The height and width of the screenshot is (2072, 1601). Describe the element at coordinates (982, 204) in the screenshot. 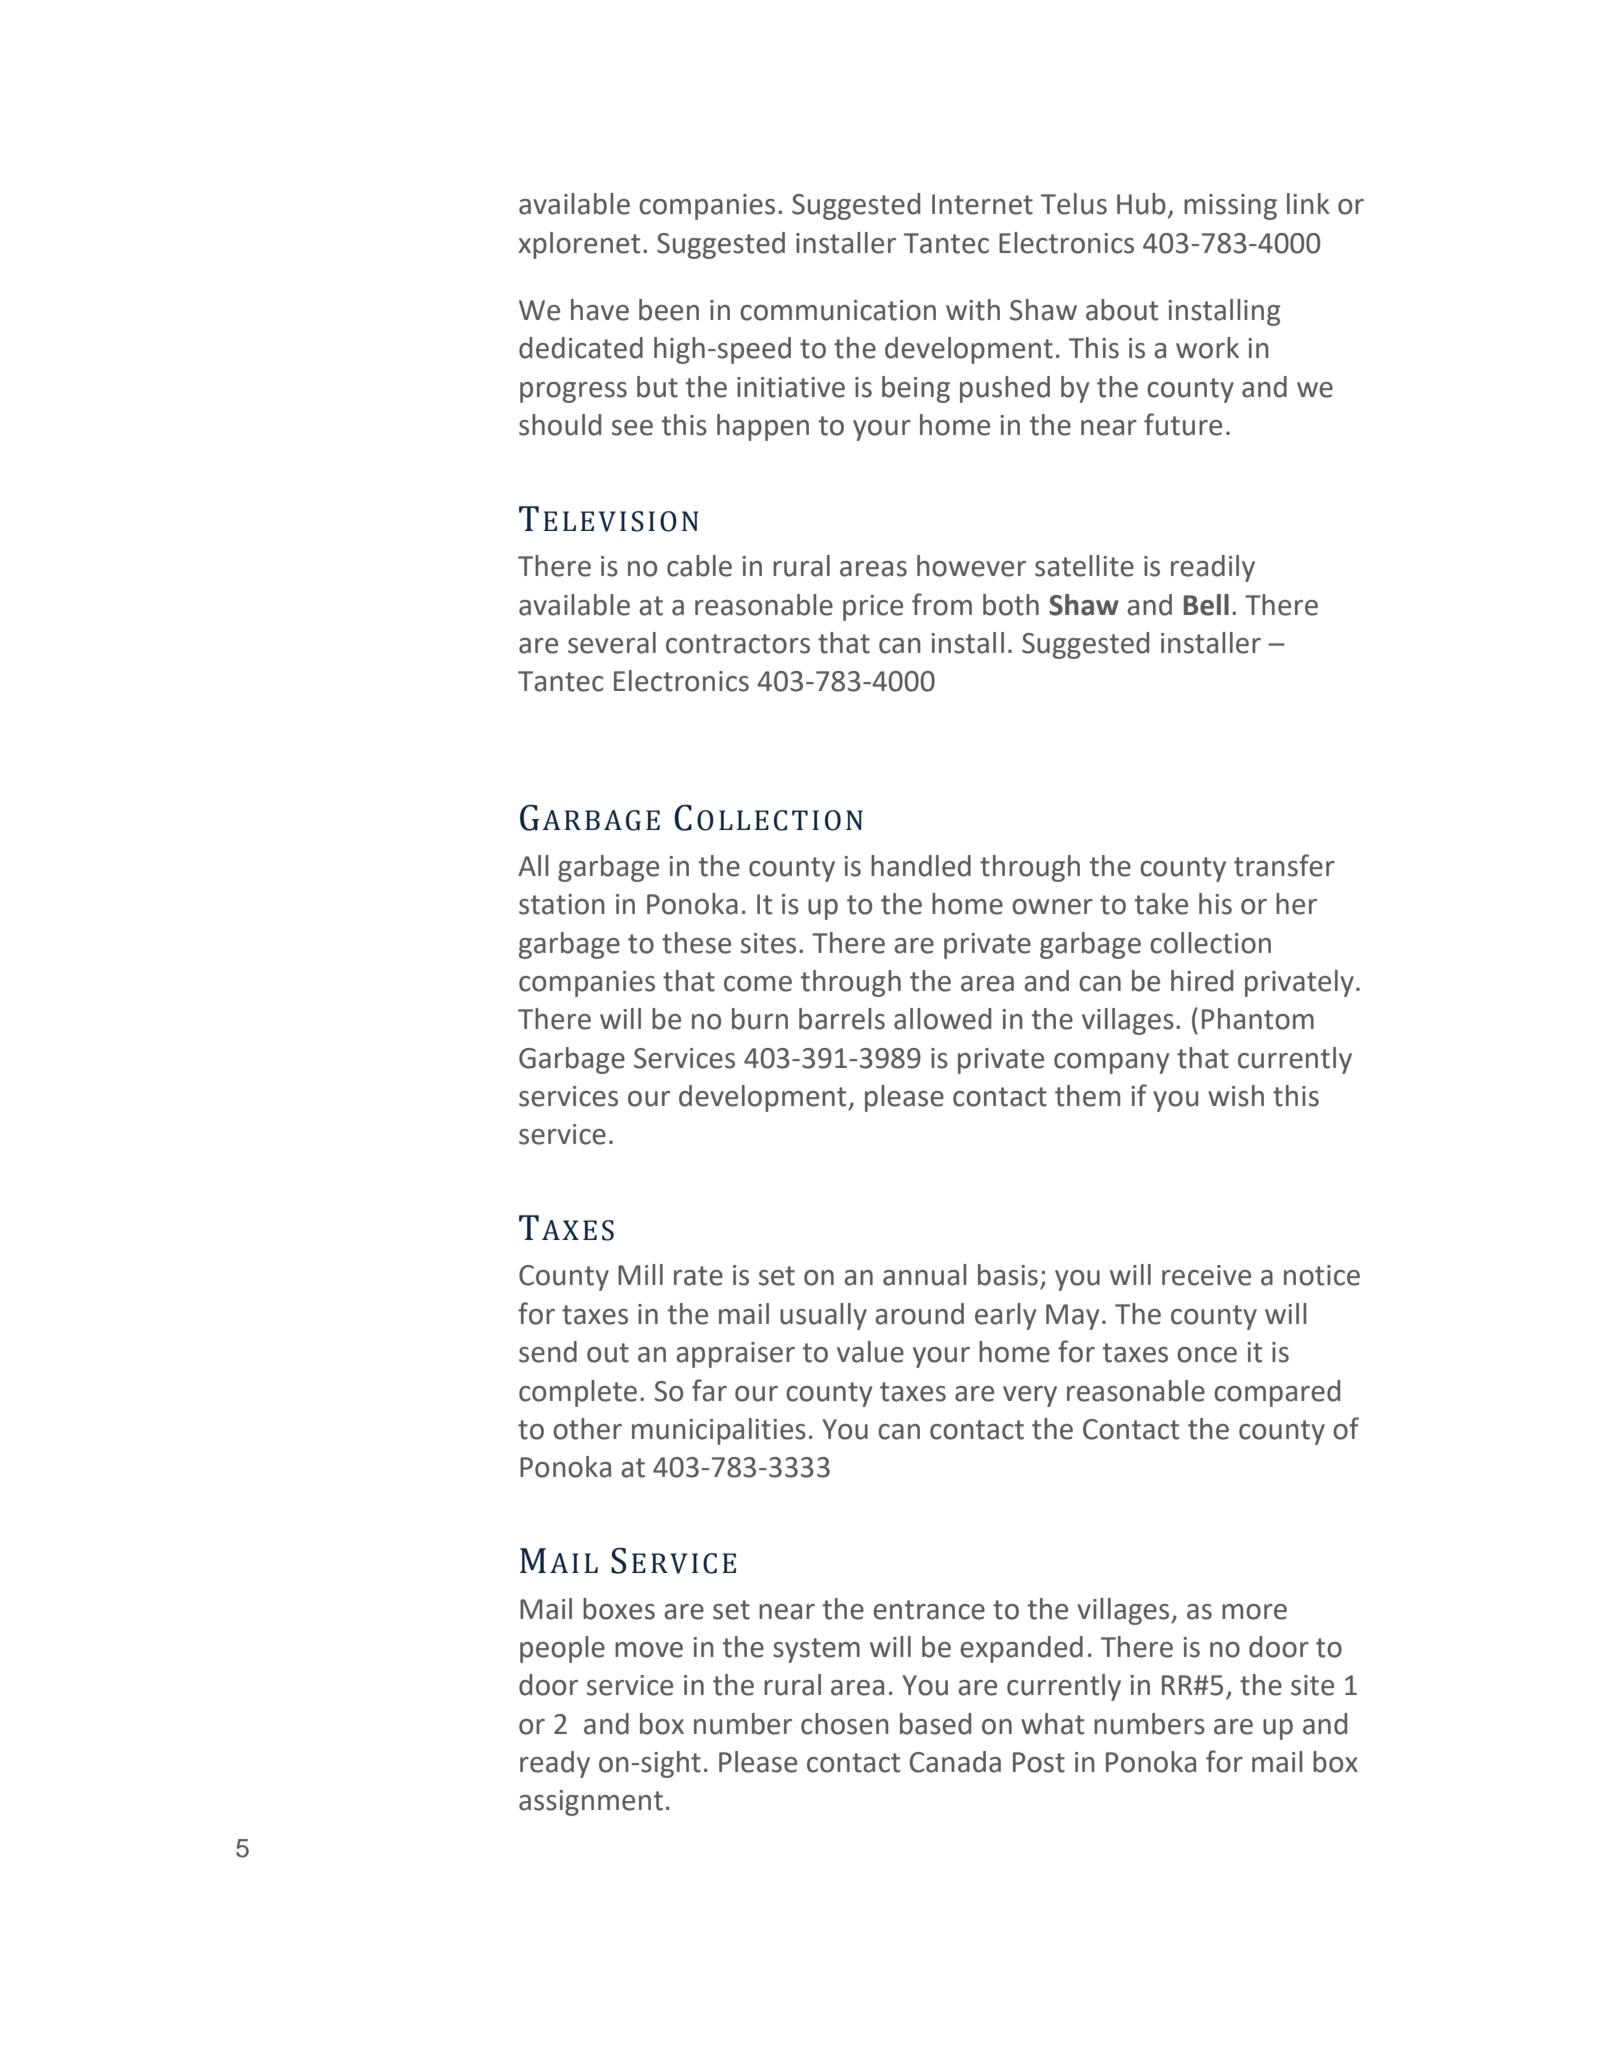

I see `Internet` at that location.
